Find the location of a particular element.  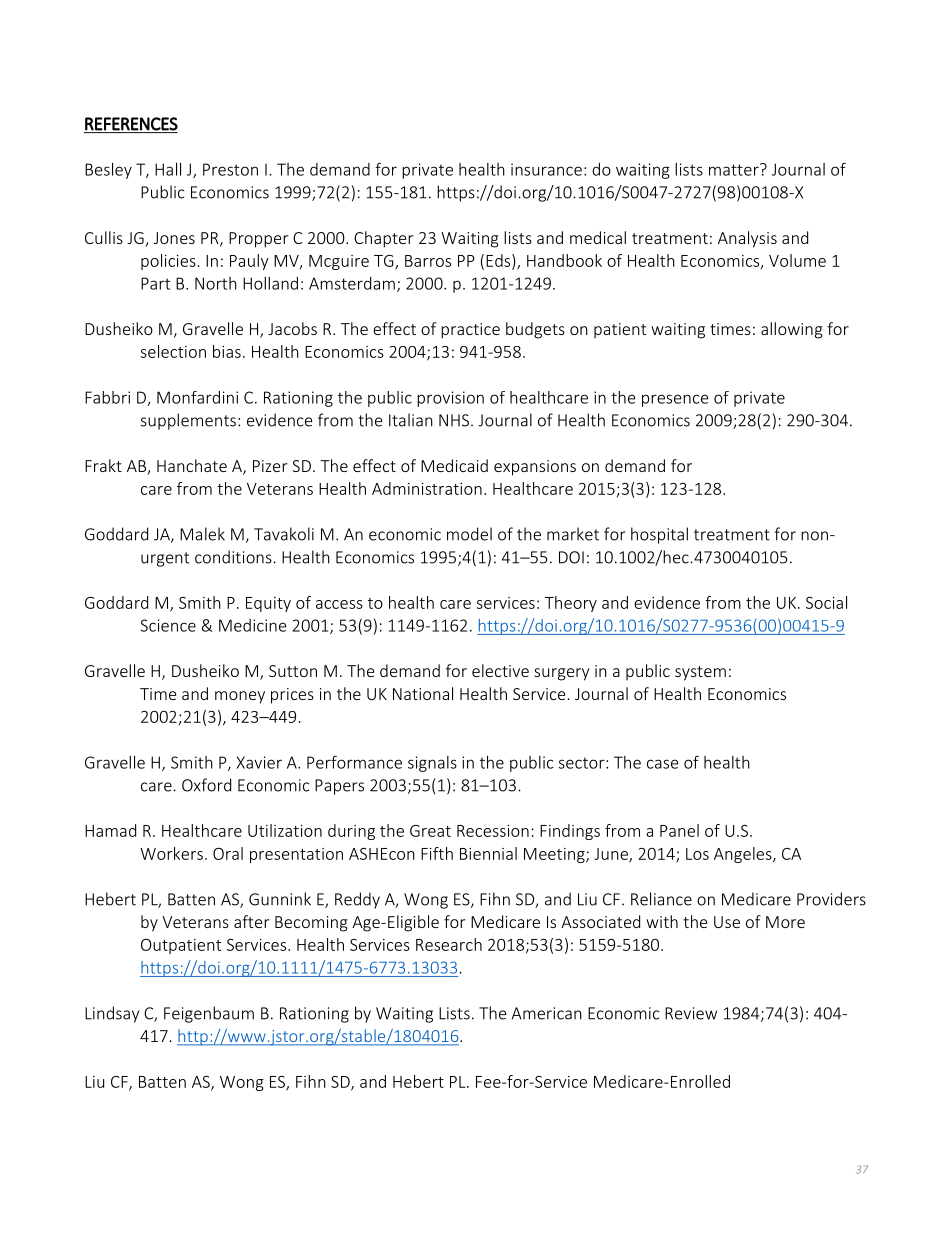

Hall is located at coordinates (168, 169).
